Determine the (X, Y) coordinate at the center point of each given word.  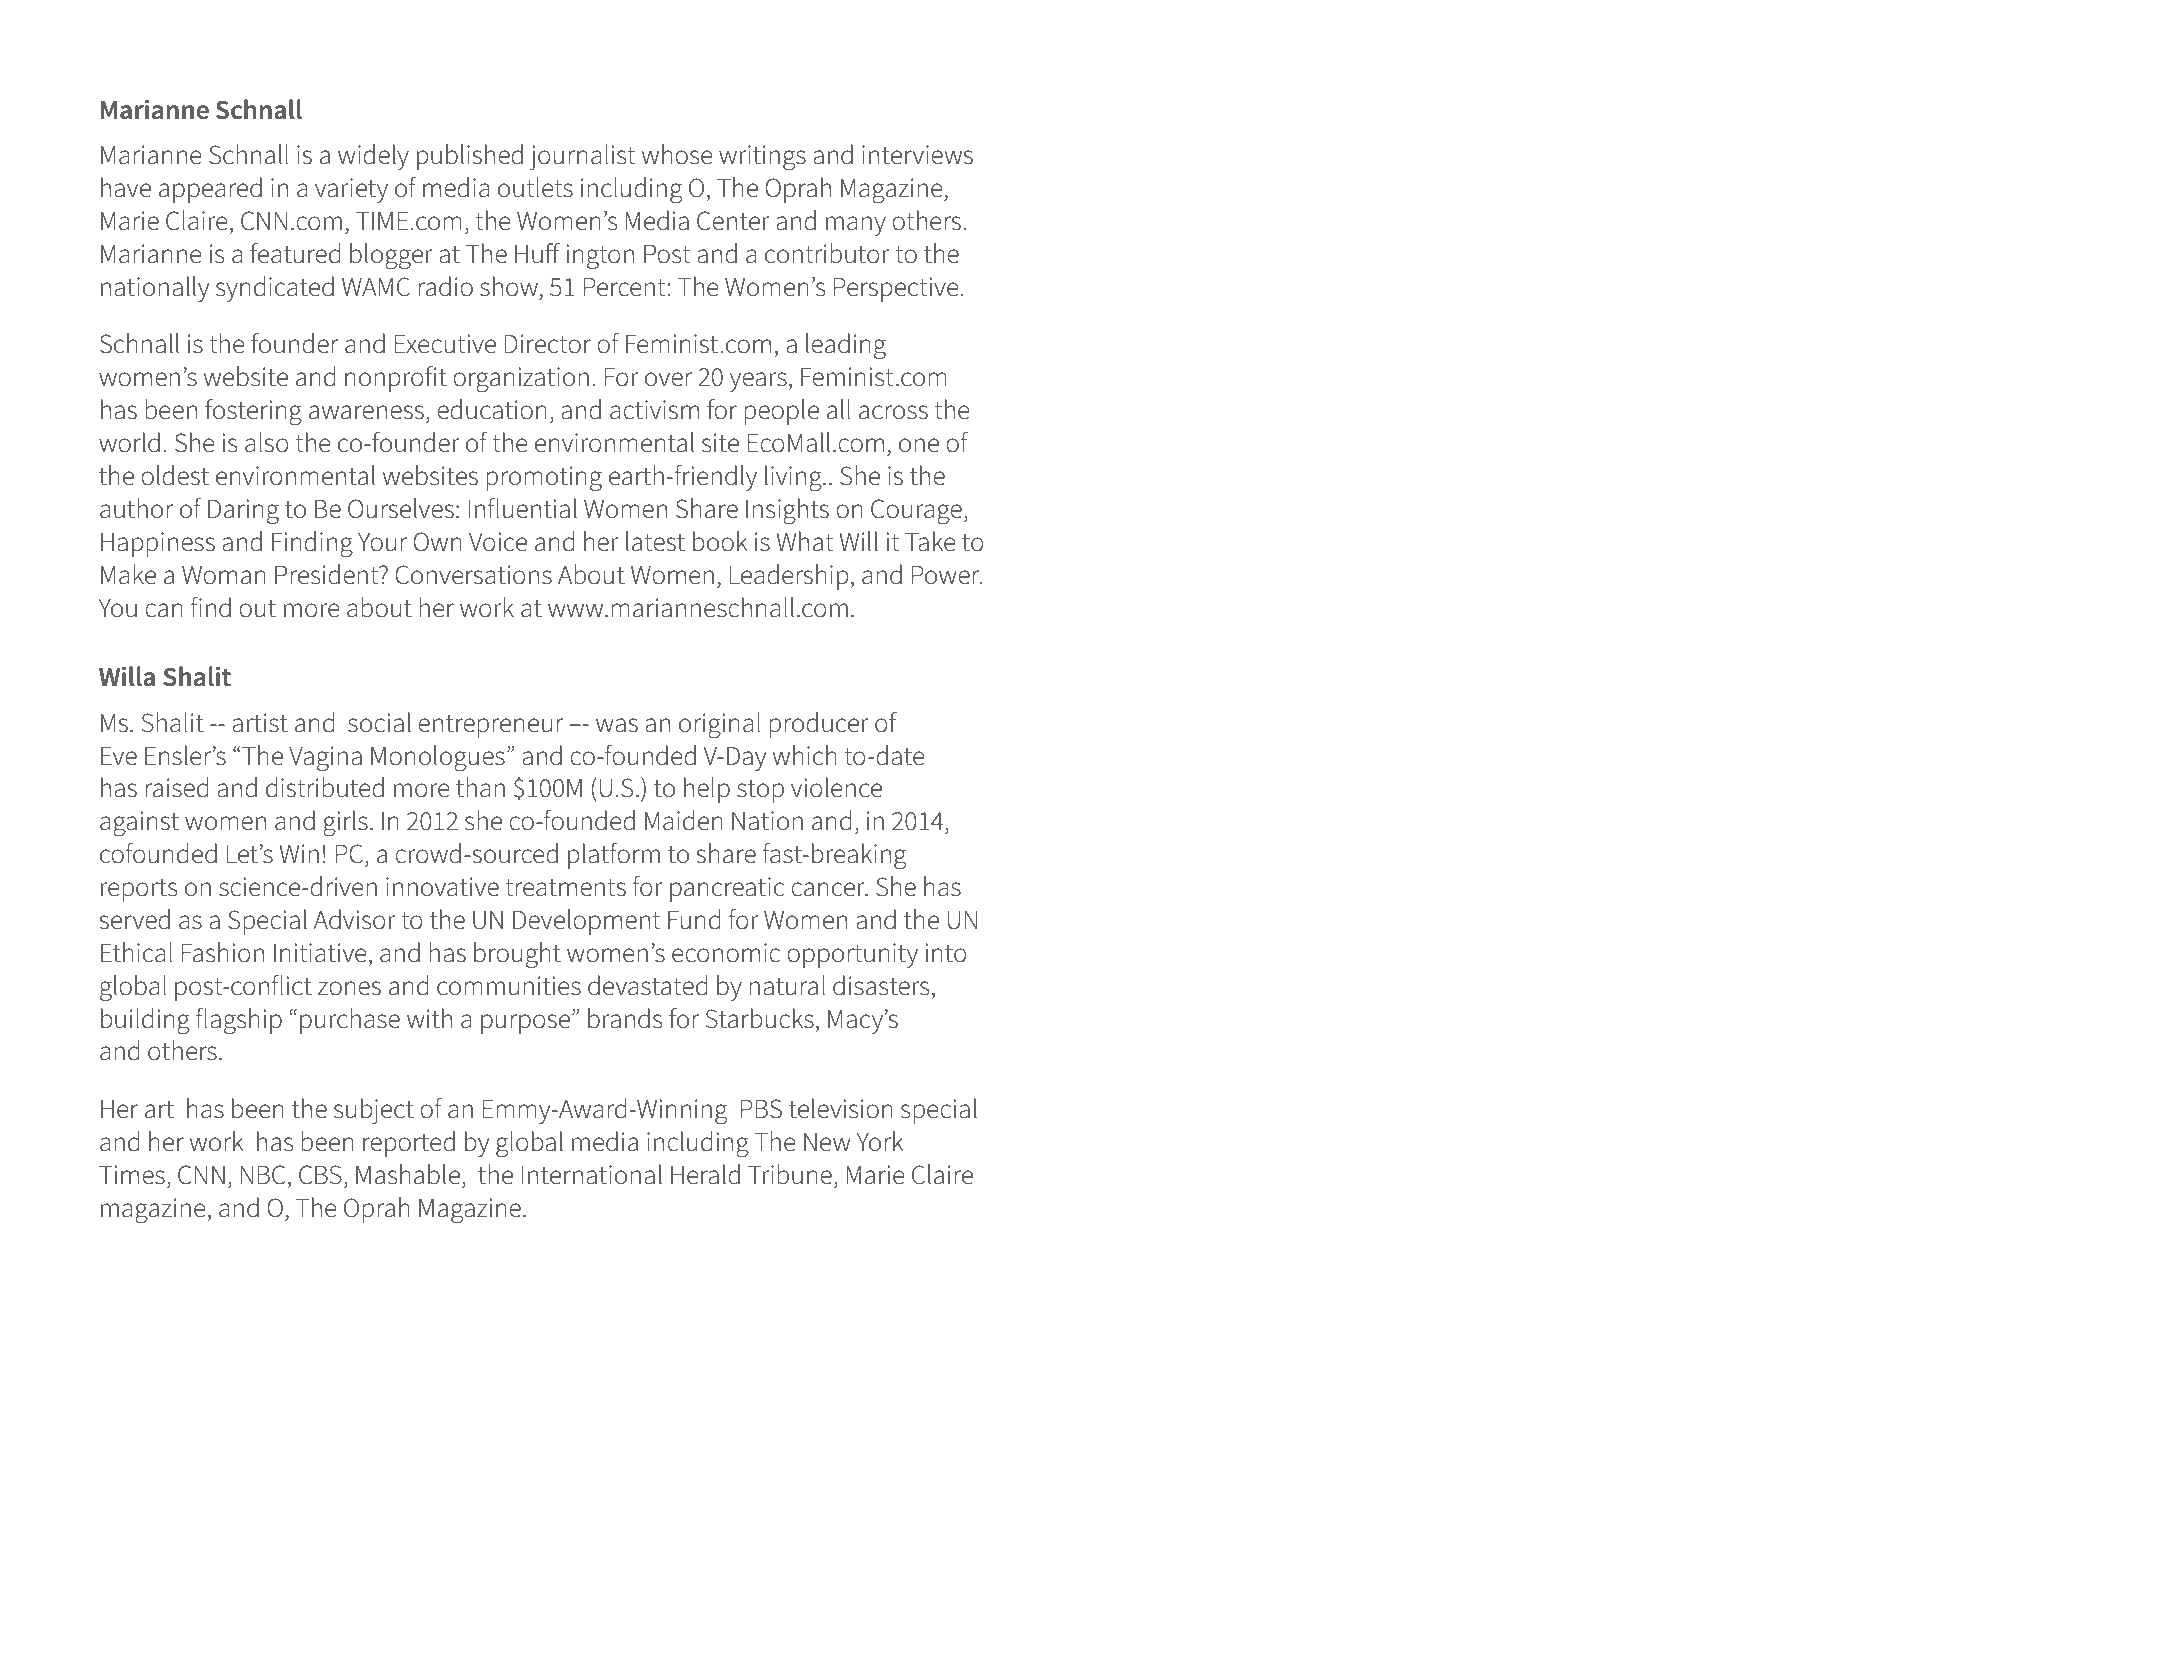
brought (517, 955)
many (856, 226)
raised (176, 787)
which (804, 755)
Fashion (223, 952)
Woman (224, 575)
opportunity (852, 955)
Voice (498, 542)
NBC (263, 1175)
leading (846, 346)
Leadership (790, 577)
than (480, 787)
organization (521, 380)
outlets (535, 187)
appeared (210, 190)
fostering (253, 412)
